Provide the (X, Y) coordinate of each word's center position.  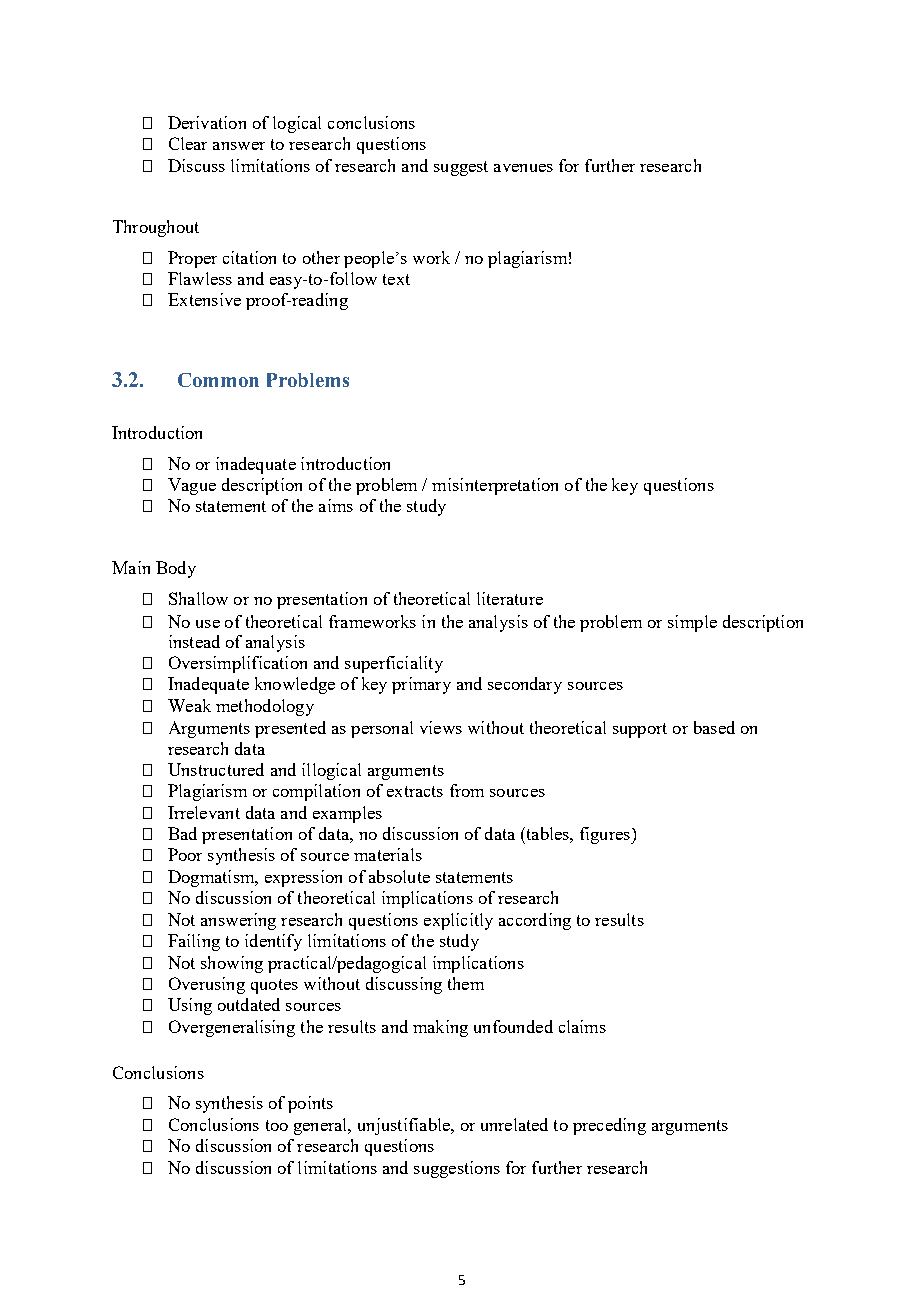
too (277, 1125)
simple (692, 623)
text (396, 279)
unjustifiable (405, 1126)
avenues (523, 168)
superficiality (394, 664)
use (208, 624)
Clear (188, 143)
